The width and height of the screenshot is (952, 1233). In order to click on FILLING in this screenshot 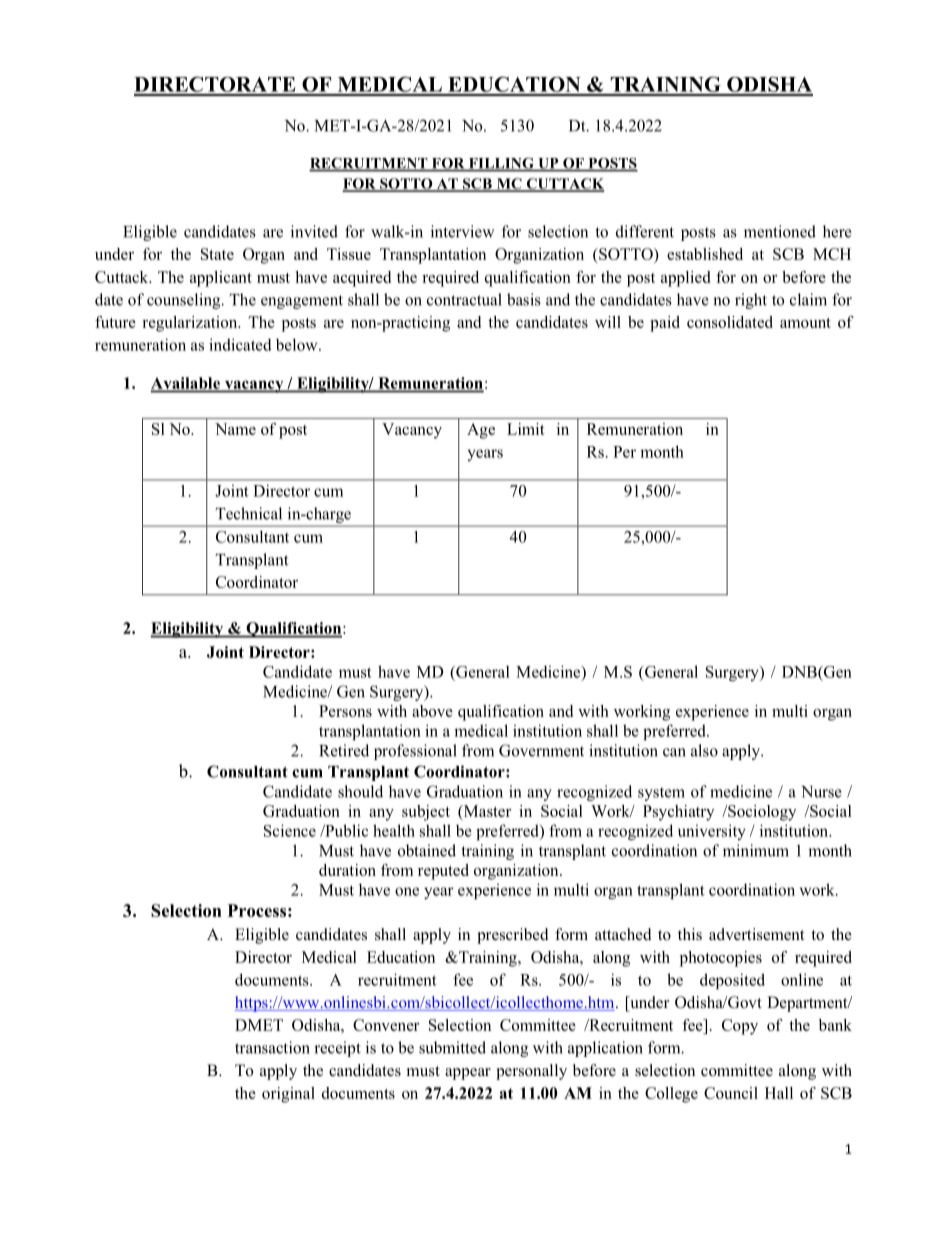, I will do `click(501, 164)`.
